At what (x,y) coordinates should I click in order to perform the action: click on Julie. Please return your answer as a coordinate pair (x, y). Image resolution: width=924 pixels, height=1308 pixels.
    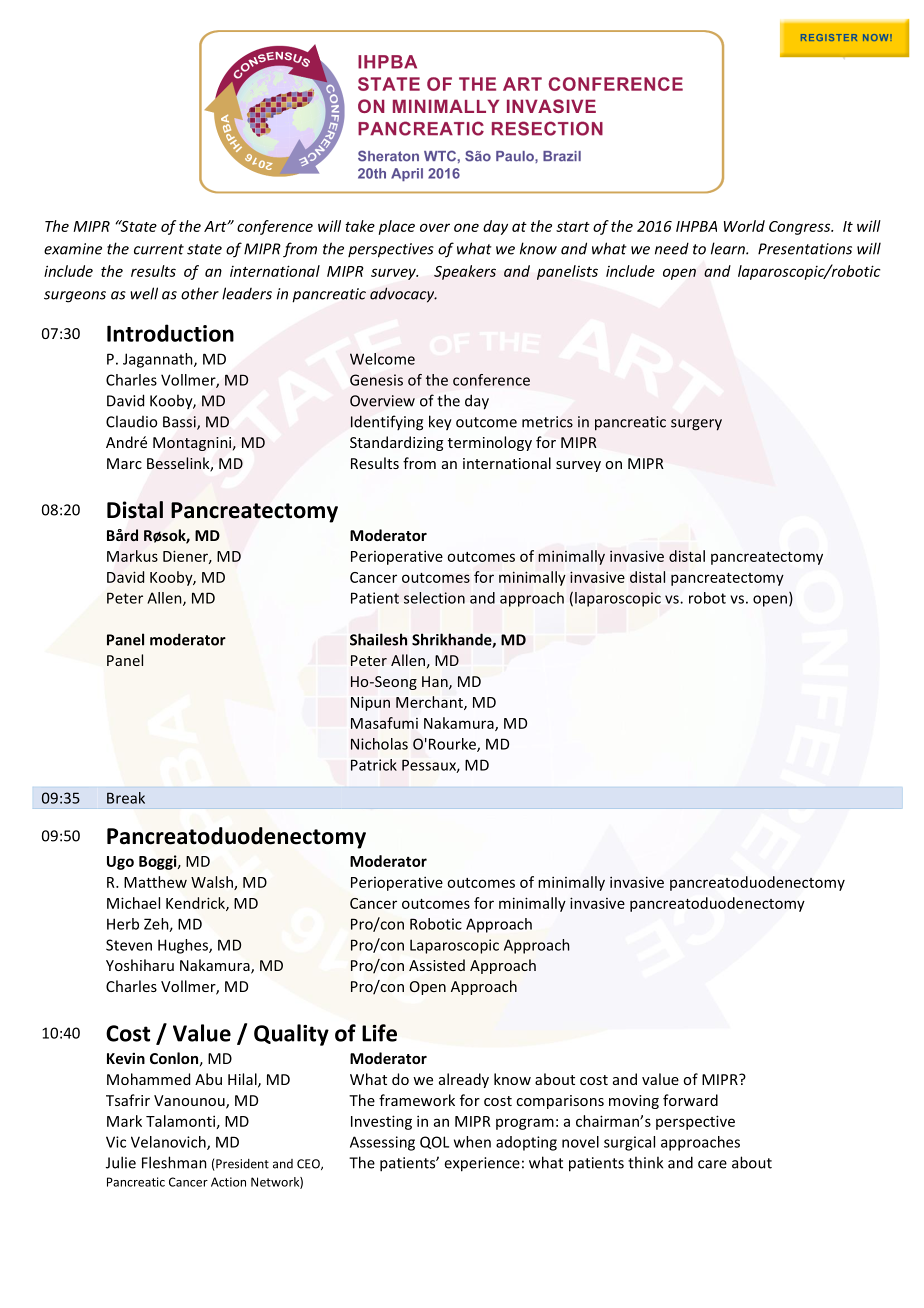
    Looking at the image, I should click on (121, 1162).
